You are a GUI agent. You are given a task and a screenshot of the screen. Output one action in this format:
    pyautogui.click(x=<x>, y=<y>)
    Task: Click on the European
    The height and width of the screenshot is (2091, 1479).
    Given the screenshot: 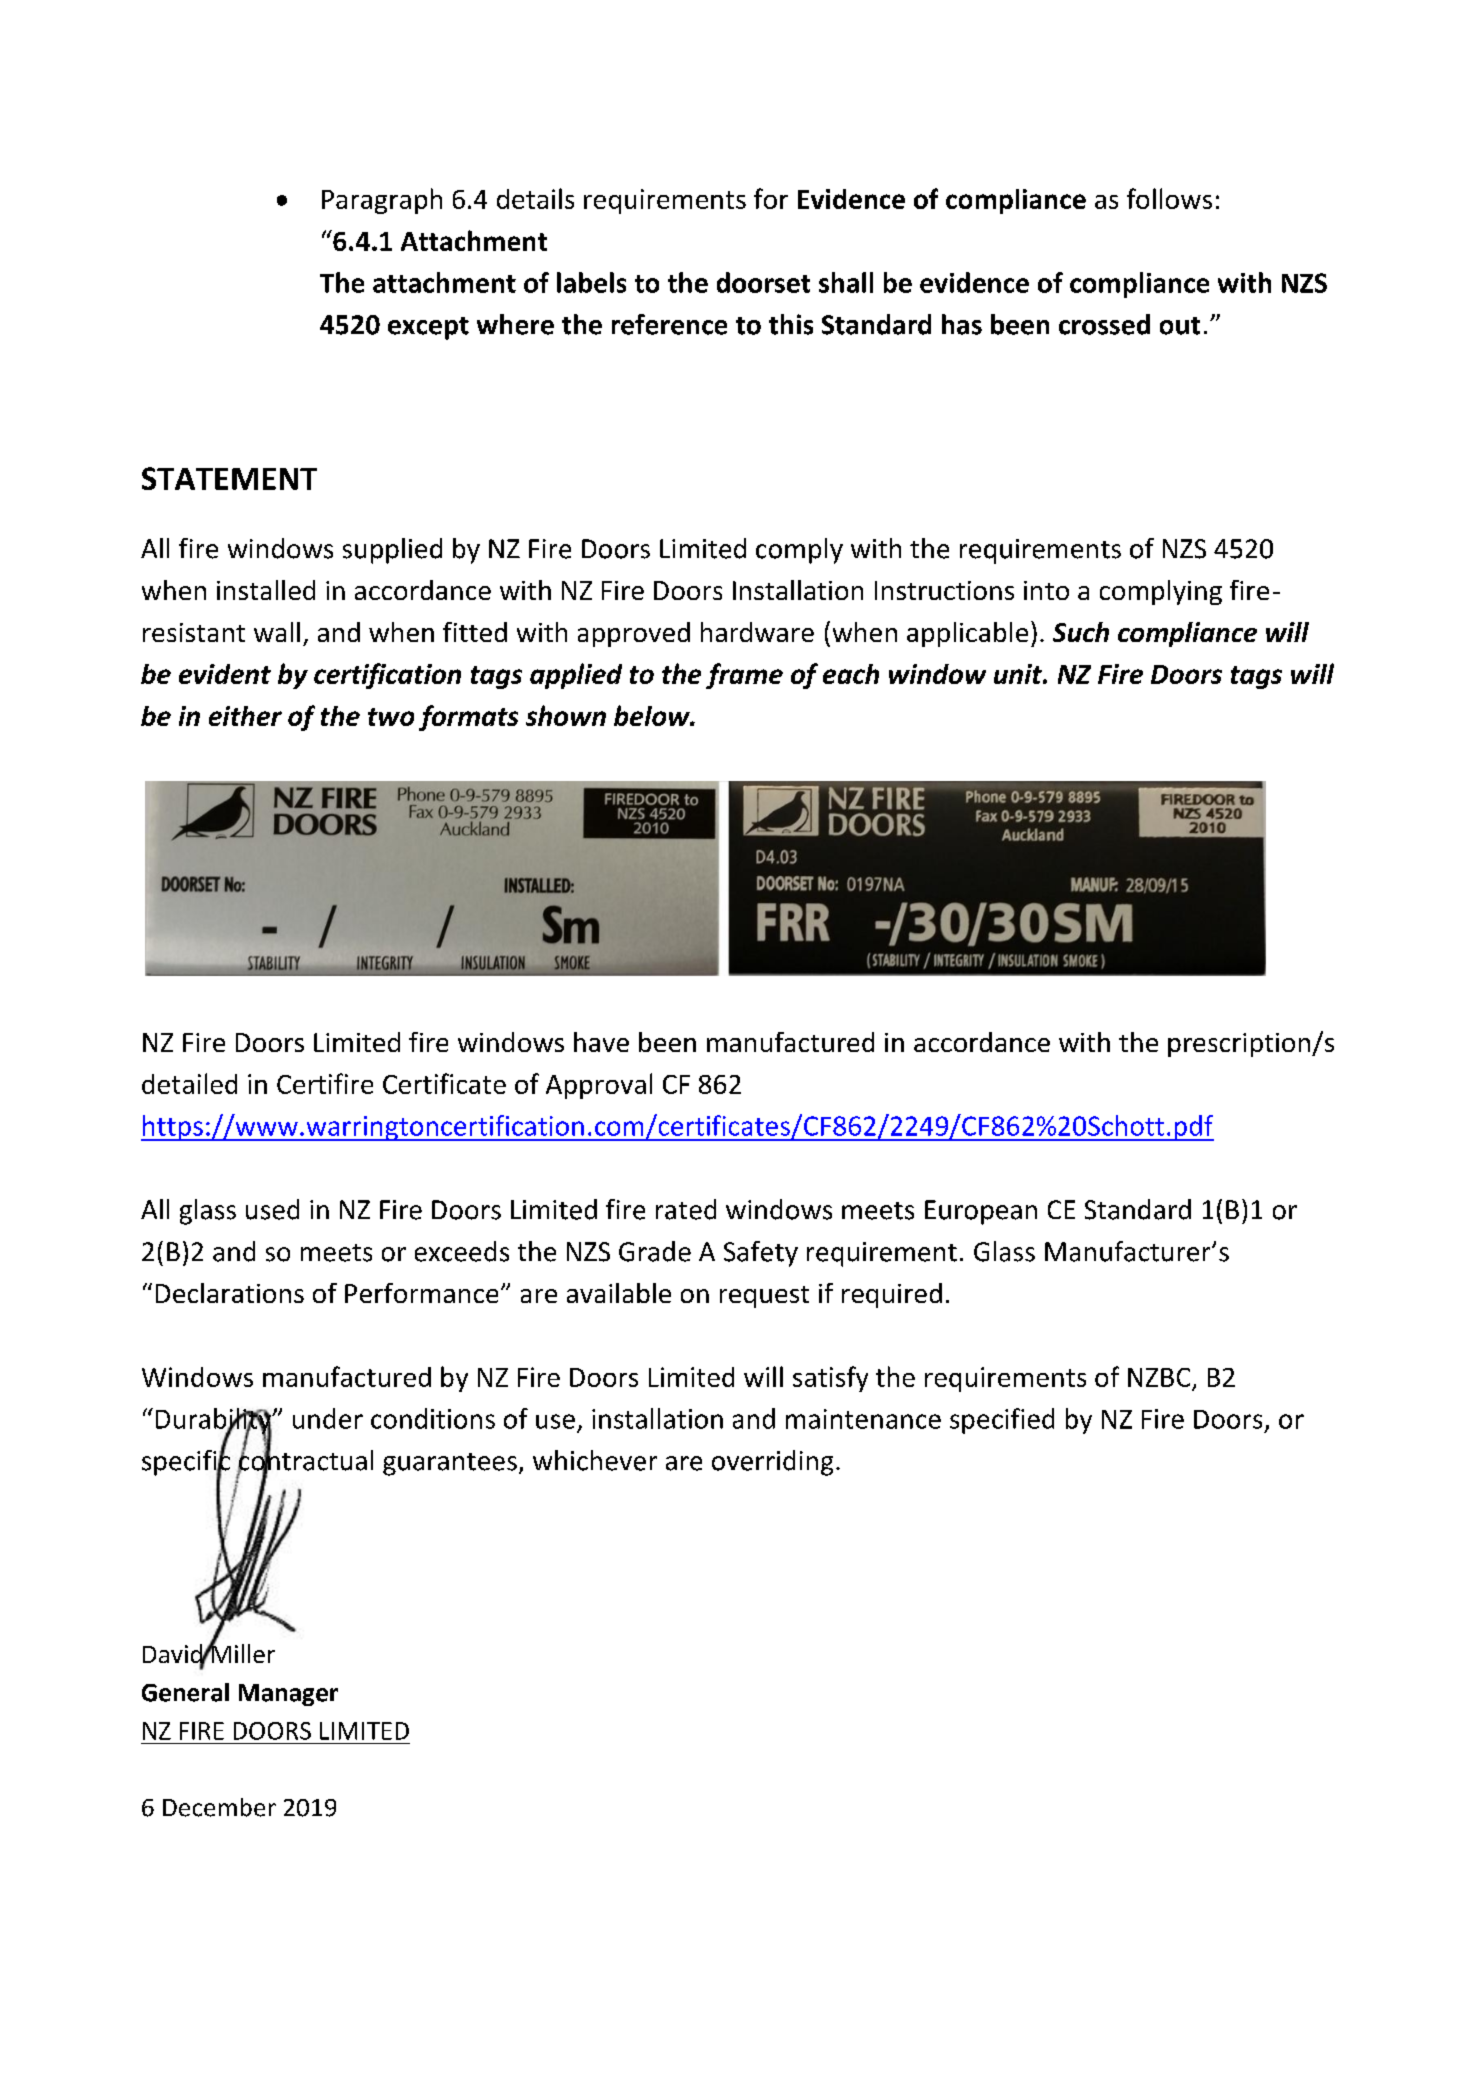 What is the action you would take?
    pyautogui.click(x=981, y=1212)
